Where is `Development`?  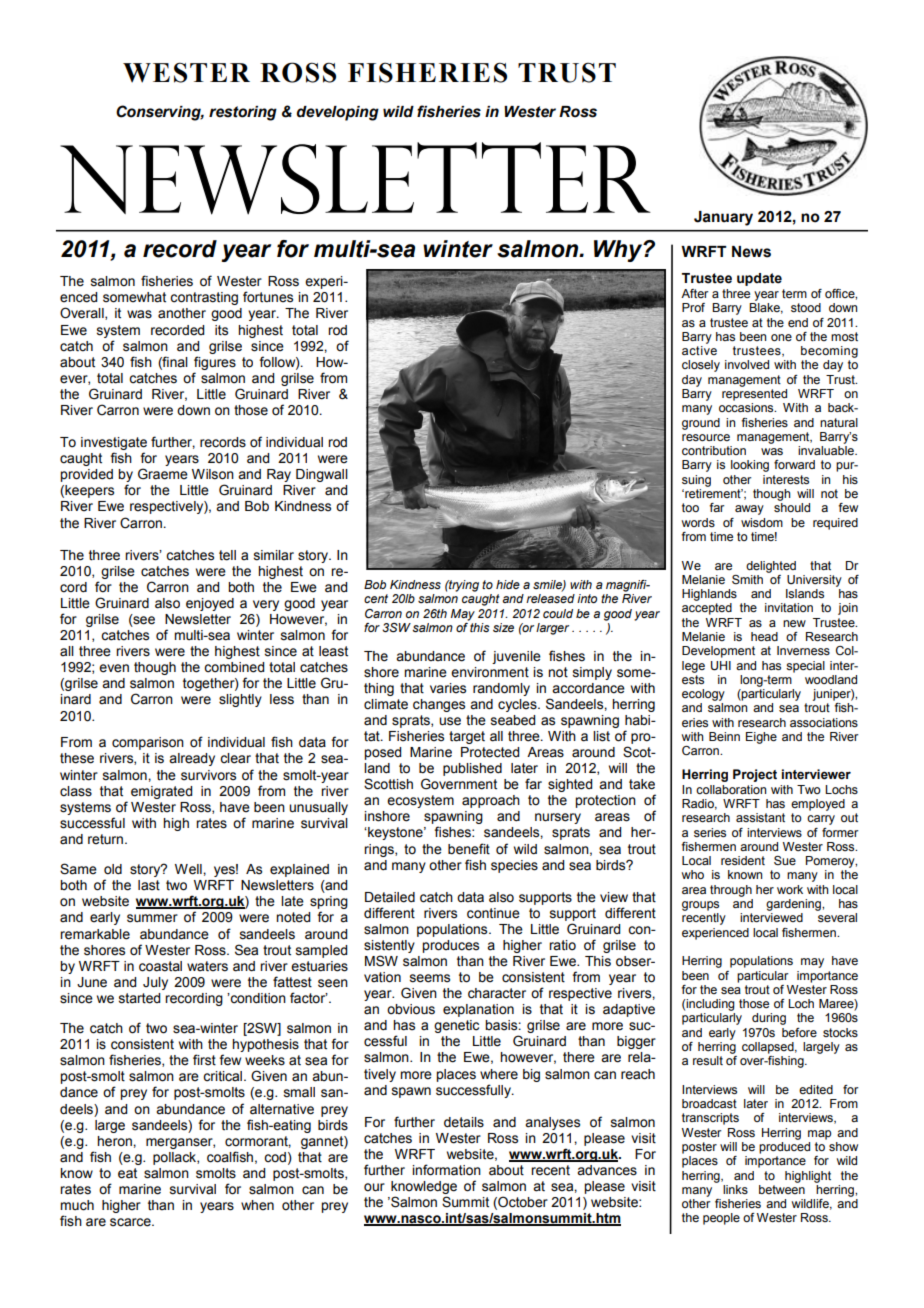 Development is located at coordinates (718, 652).
